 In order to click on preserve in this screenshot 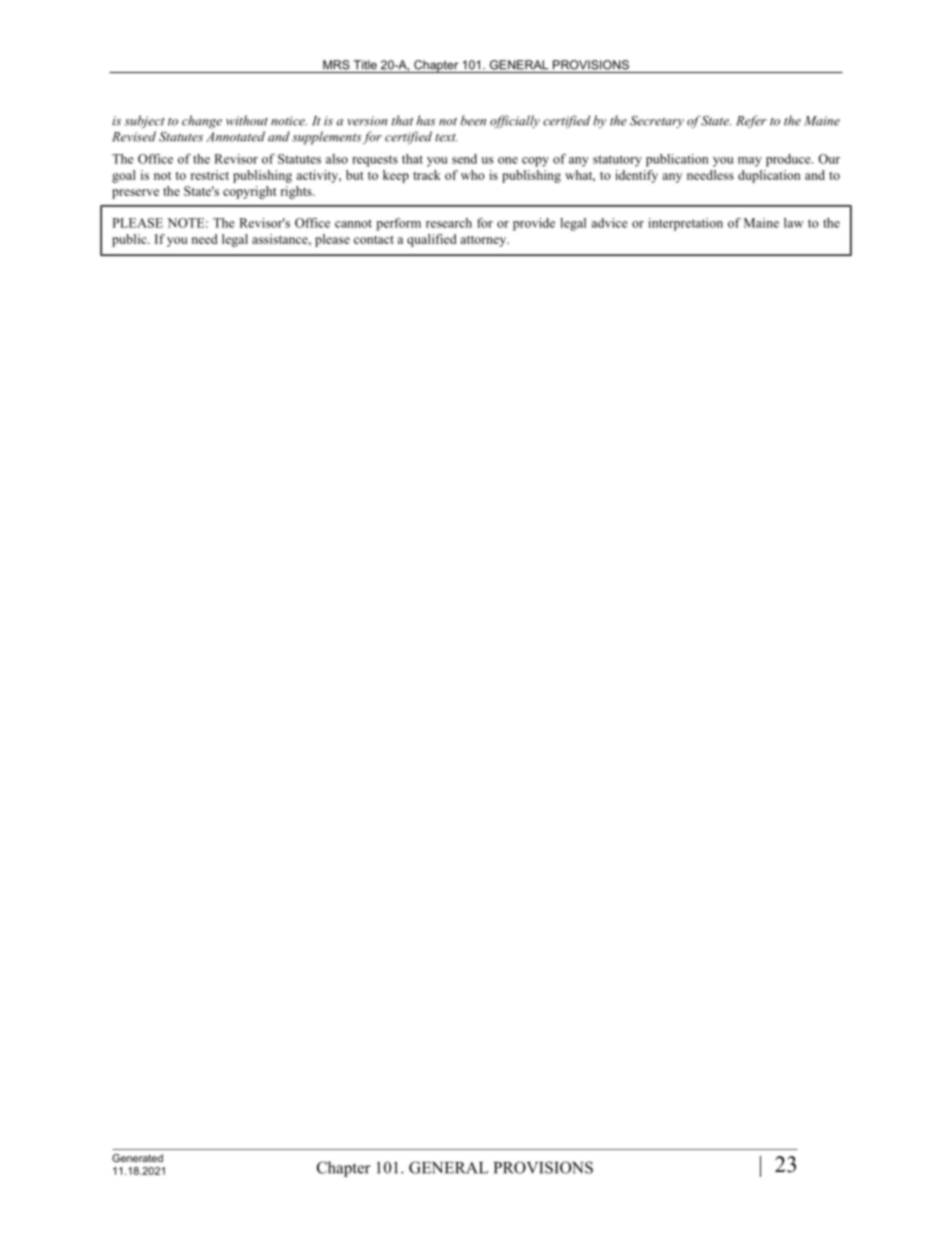, I will do `click(135, 194)`.
